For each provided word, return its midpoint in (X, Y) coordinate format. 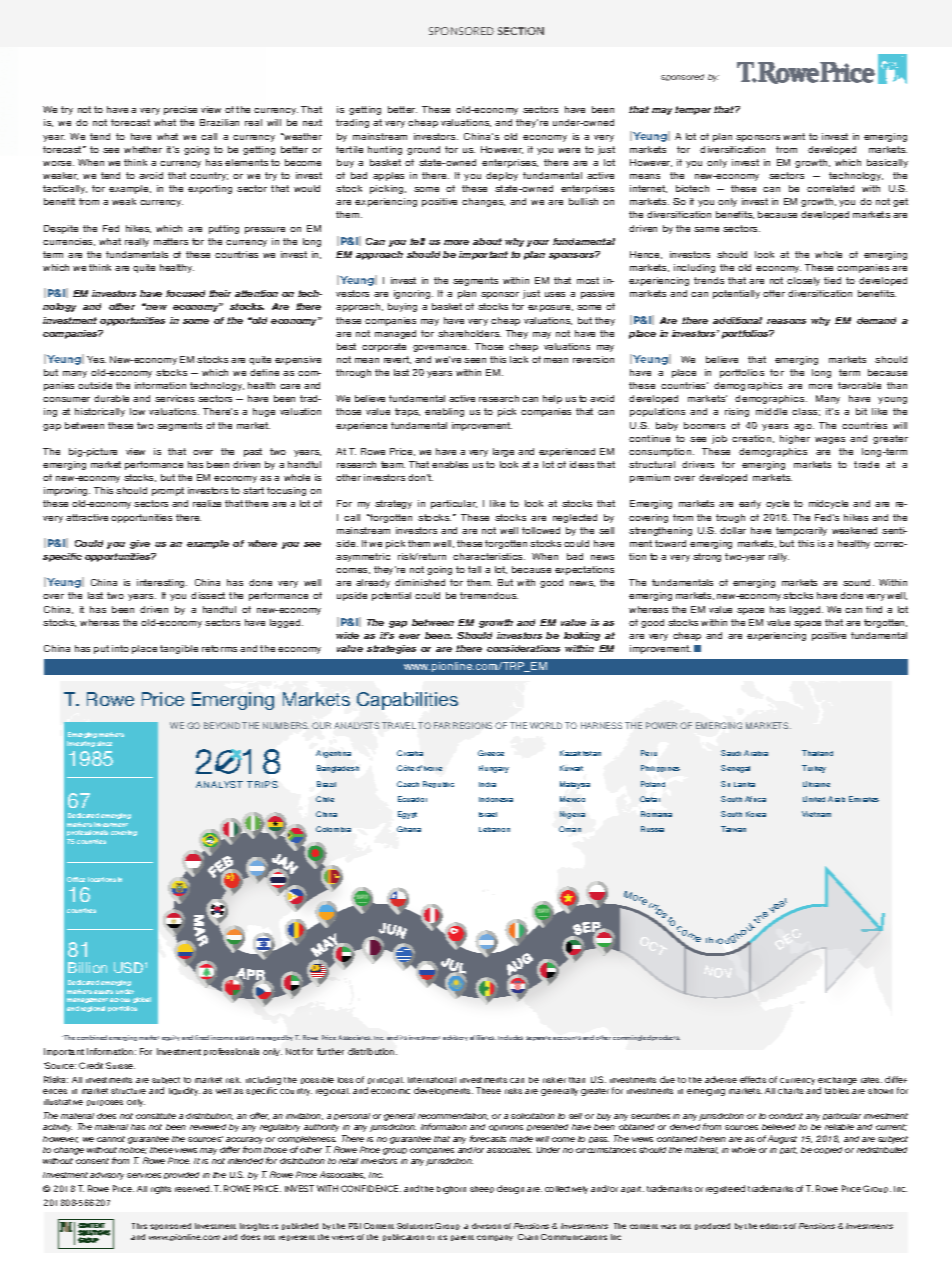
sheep (482, 1189)
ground (423, 150)
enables (450, 464)
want (794, 136)
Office (76, 879)
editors (773, 1226)
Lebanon (494, 829)
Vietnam (816, 814)
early (750, 504)
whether (143, 149)
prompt (168, 491)
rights (161, 1190)
